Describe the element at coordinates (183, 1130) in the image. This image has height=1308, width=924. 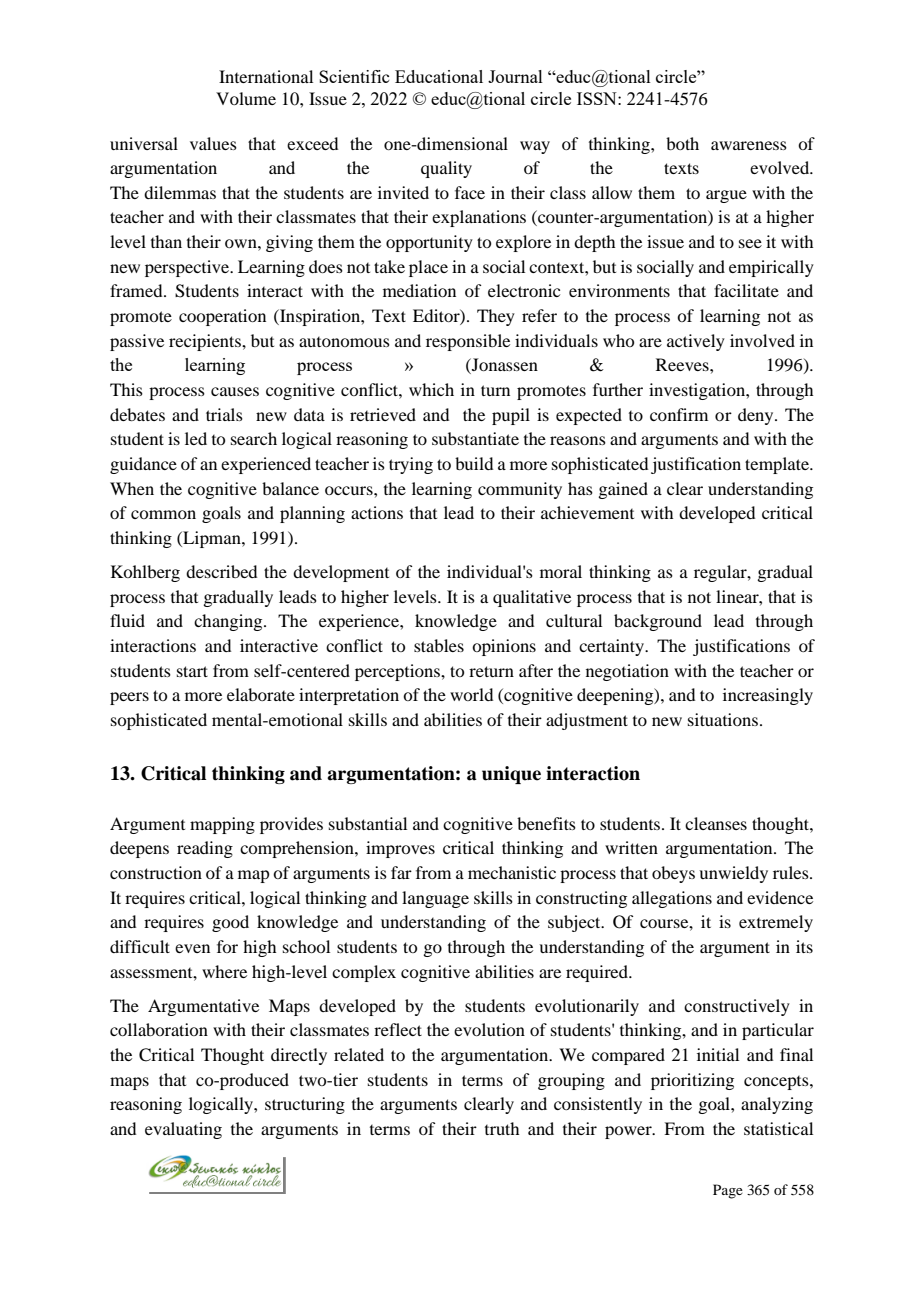
I see `evaluating` at that location.
